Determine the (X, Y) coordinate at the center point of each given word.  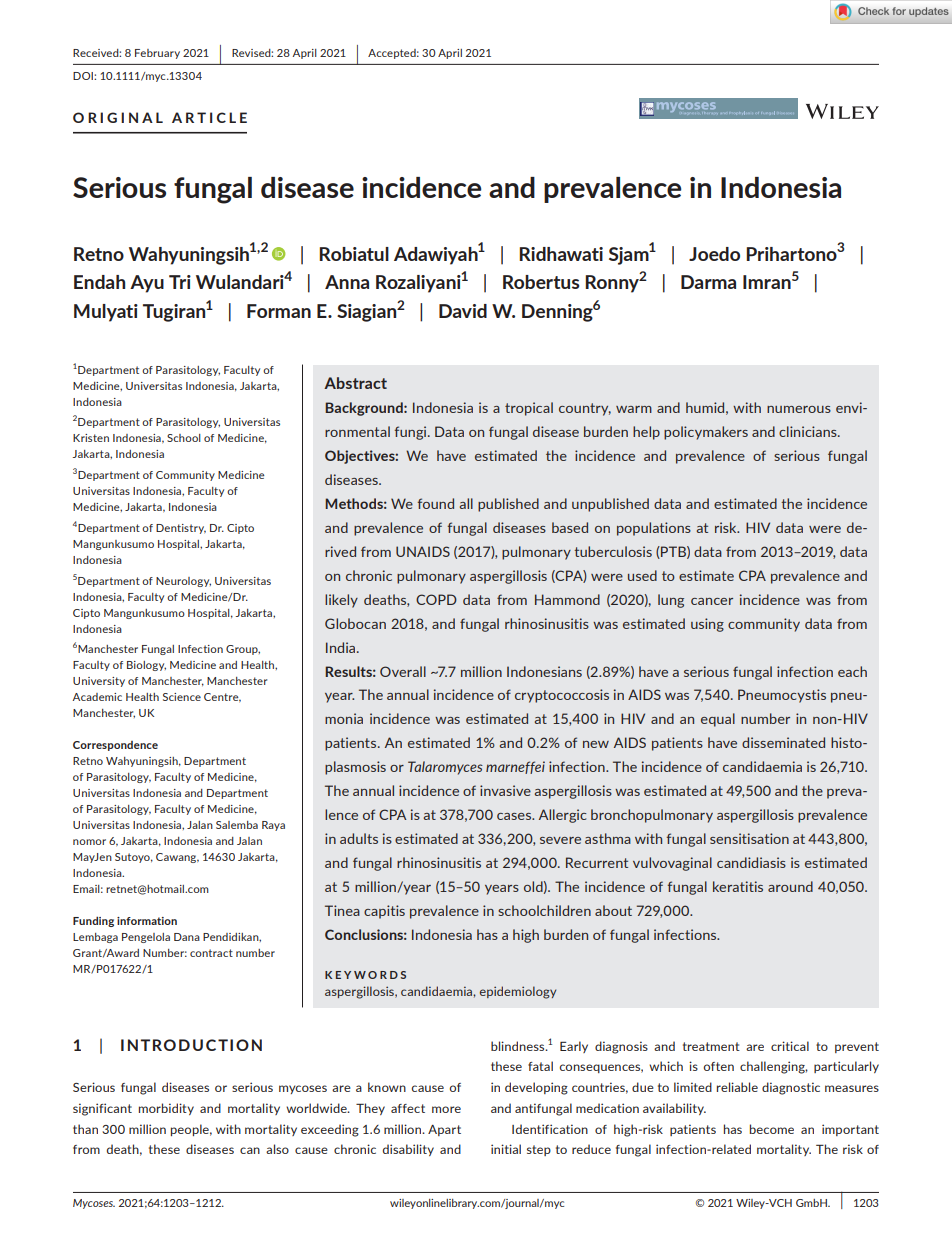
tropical (529, 409)
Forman (279, 311)
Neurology (183, 582)
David (463, 311)
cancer (712, 601)
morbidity (166, 1109)
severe (560, 840)
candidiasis (751, 862)
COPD (436, 599)
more (446, 1109)
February (157, 54)
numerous (799, 409)
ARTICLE (209, 117)
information (147, 921)
